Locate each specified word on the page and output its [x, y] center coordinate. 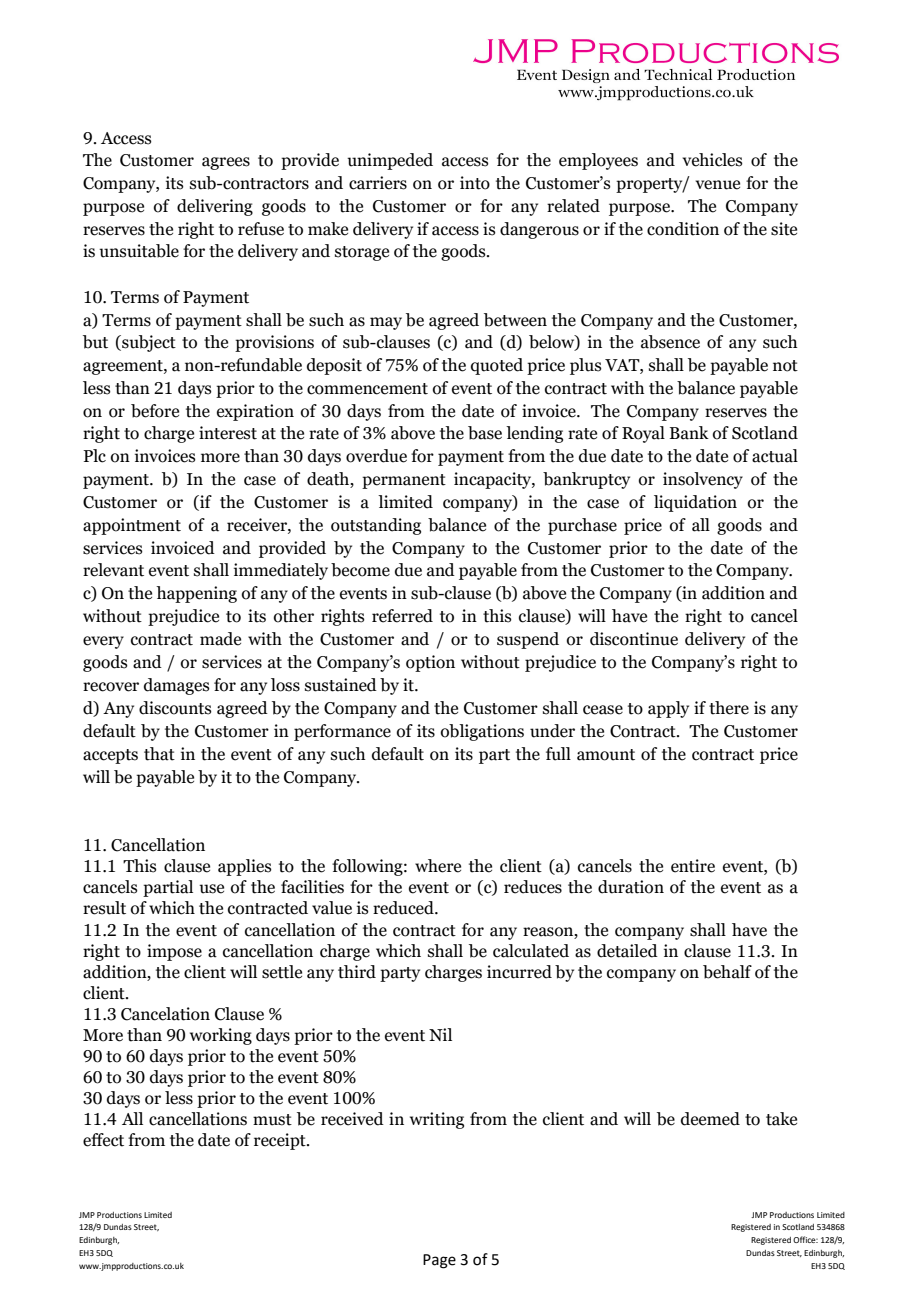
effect [103, 1140]
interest [228, 433]
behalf [727, 972]
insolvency [703, 480]
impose [174, 952]
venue [717, 185]
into [475, 183]
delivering [215, 207]
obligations [482, 732]
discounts [175, 708]
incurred [519, 972]
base [485, 433]
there [729, 708]
